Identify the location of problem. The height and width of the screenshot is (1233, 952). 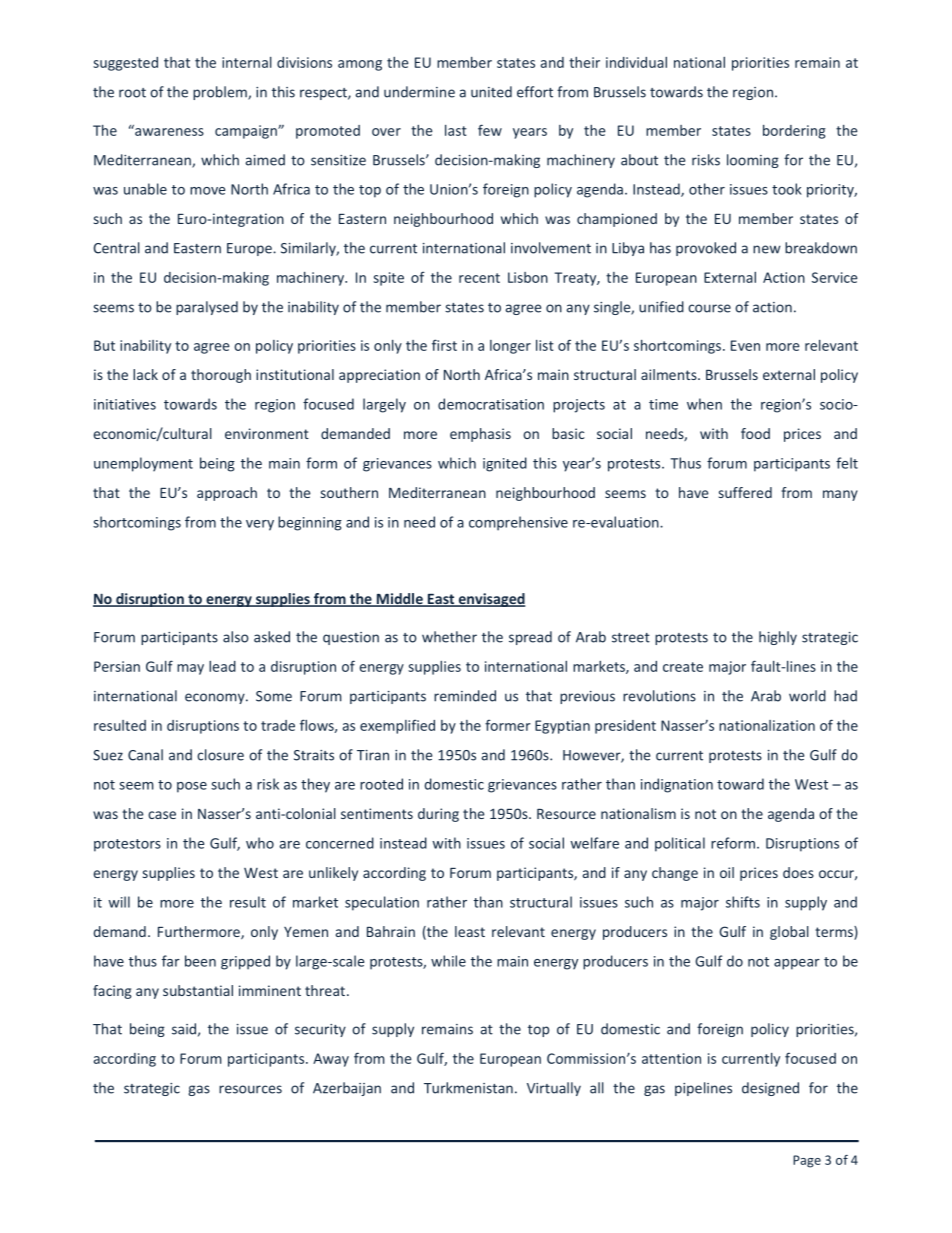
(221, 93).
